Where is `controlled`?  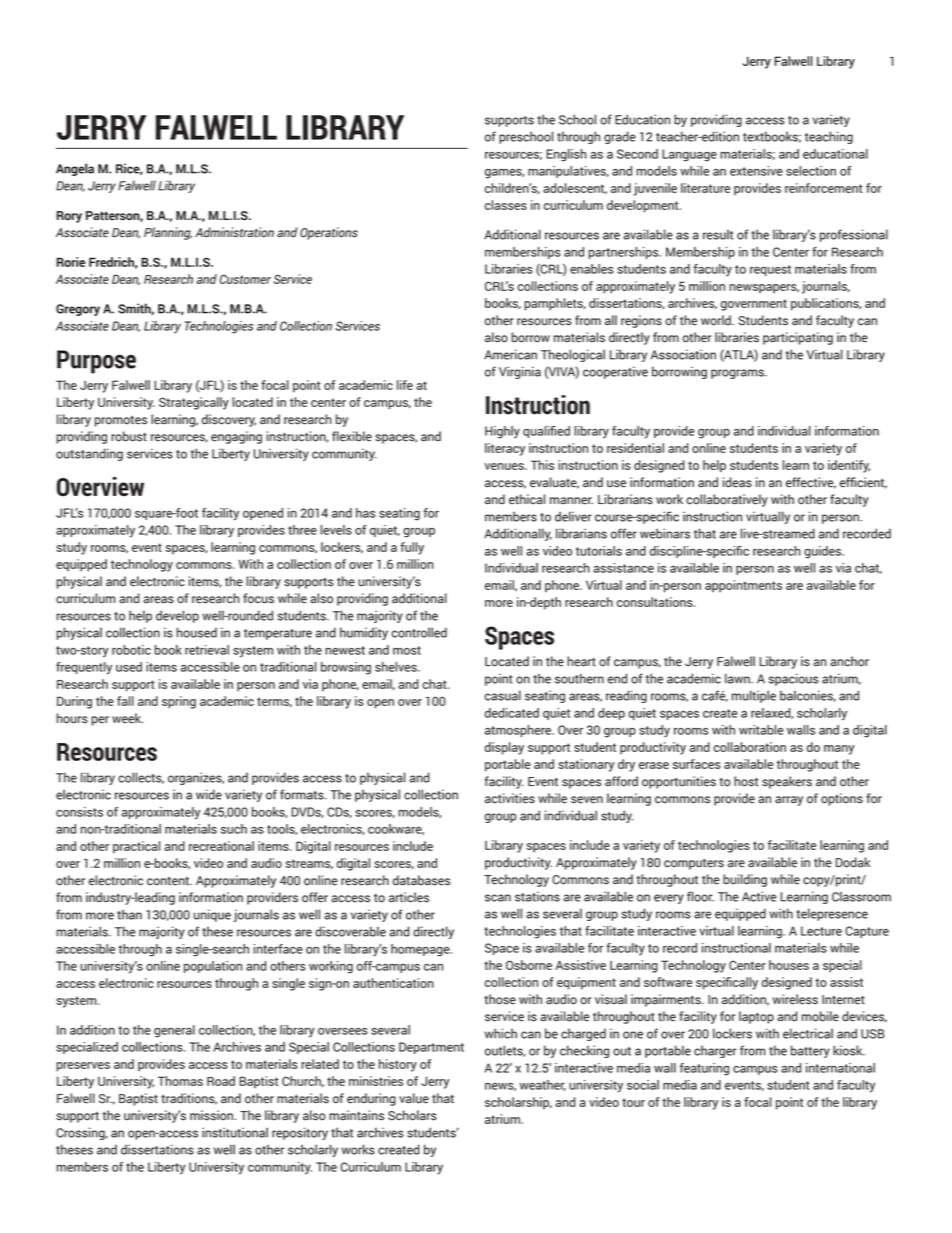 controlled is located at coordinates (419, 632).
